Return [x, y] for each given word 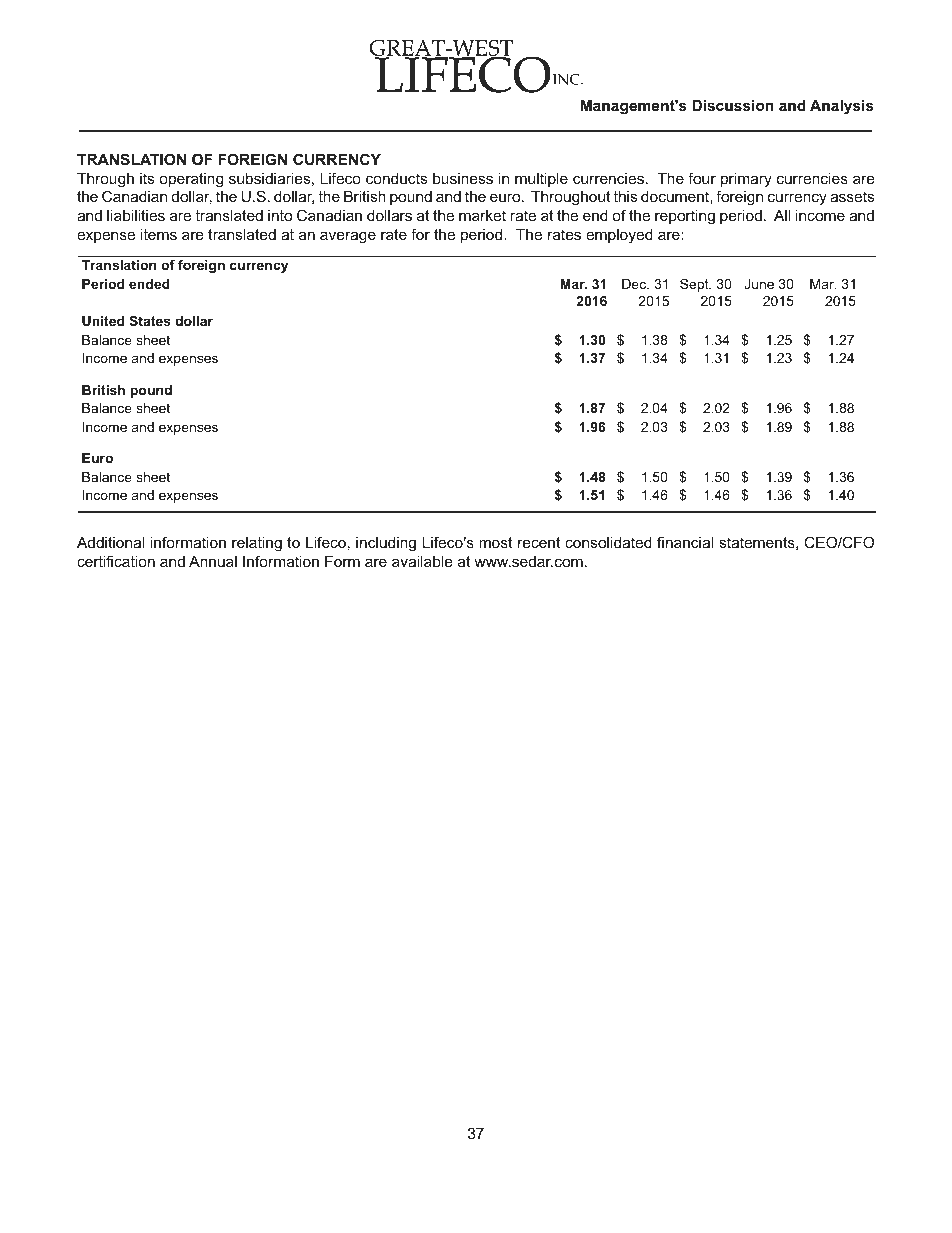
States [150, 321]
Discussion [733, 105]
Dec [635, 284]
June [759, 284]
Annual [213, 561]
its [147, 178]
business [463, 178]
